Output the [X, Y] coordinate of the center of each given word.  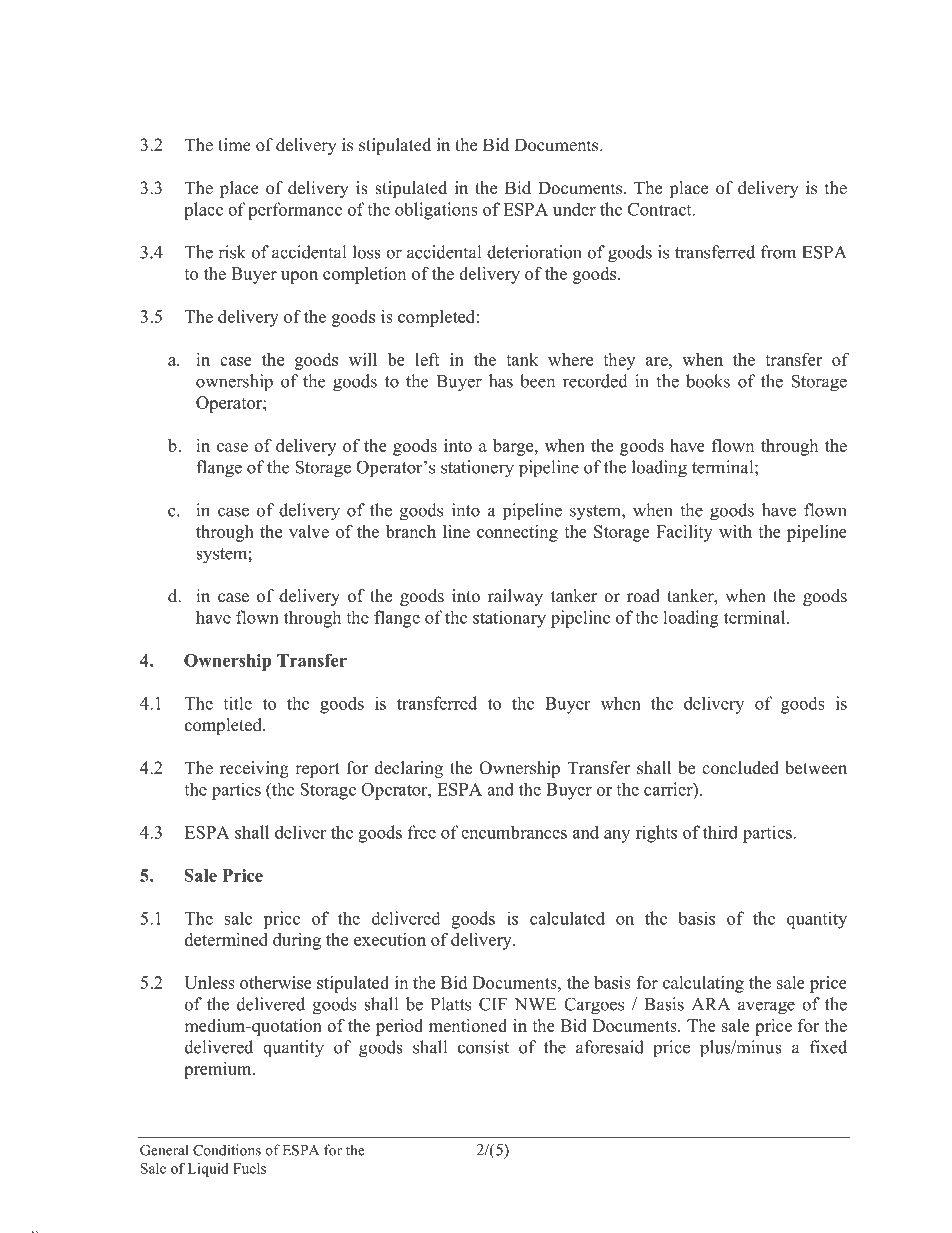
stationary [509, 619]
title [237, 703]
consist [483, 1047]
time [234, 145]
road [643, 596]
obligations [436, 211]
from [778, 252]
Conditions [227, 1150]
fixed [828, 1047]
